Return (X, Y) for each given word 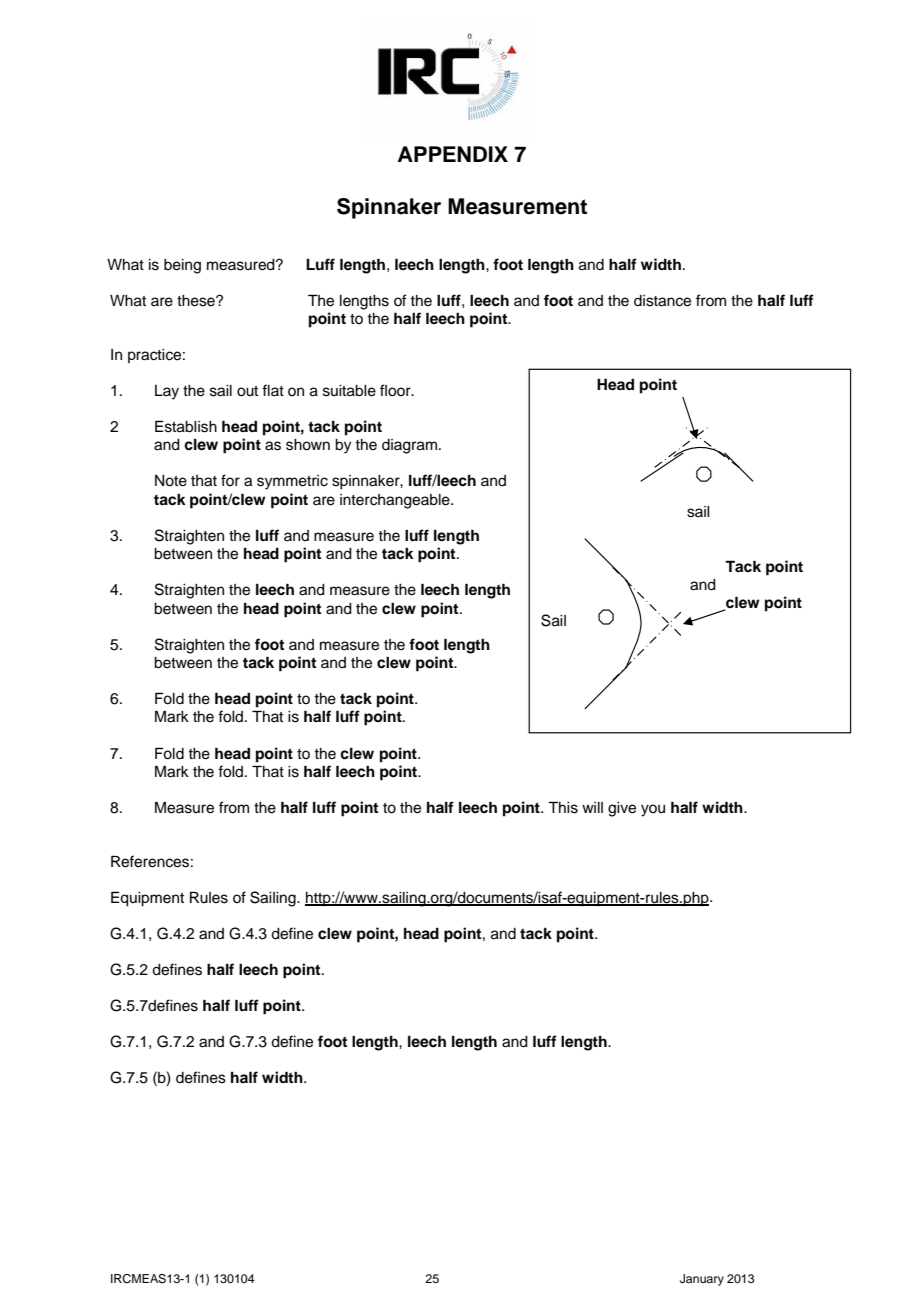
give (622, 809)
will (592, 807)
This (563, 807)
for (230, 480)
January (702, 1280)
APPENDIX (453, 154)
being (182, 266)
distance (662, 301)
